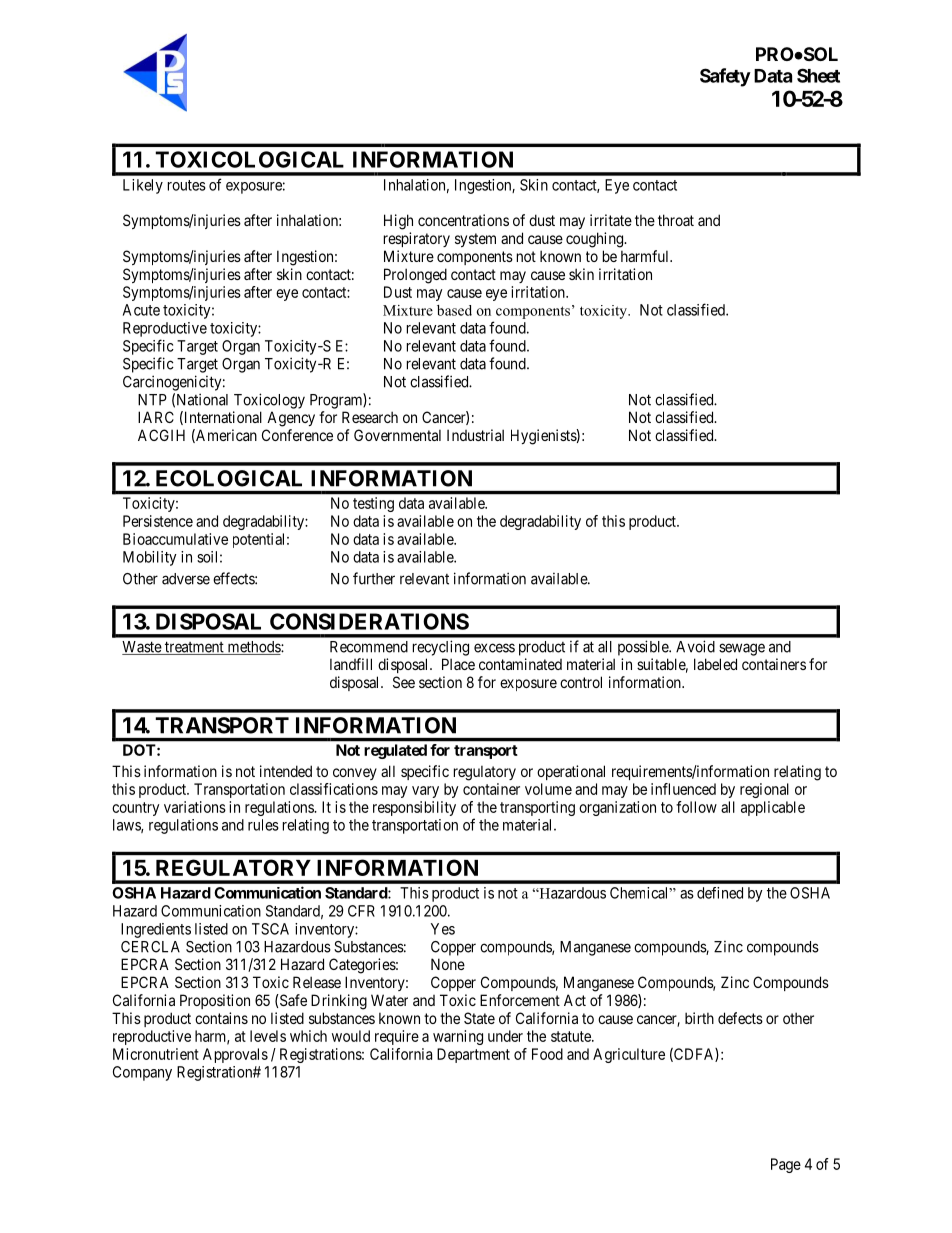 This page has width=952, height=1233. What do you see at coordinates (463, 220) in the page?
I see `concentrations` at bounding box center [463, 220].
